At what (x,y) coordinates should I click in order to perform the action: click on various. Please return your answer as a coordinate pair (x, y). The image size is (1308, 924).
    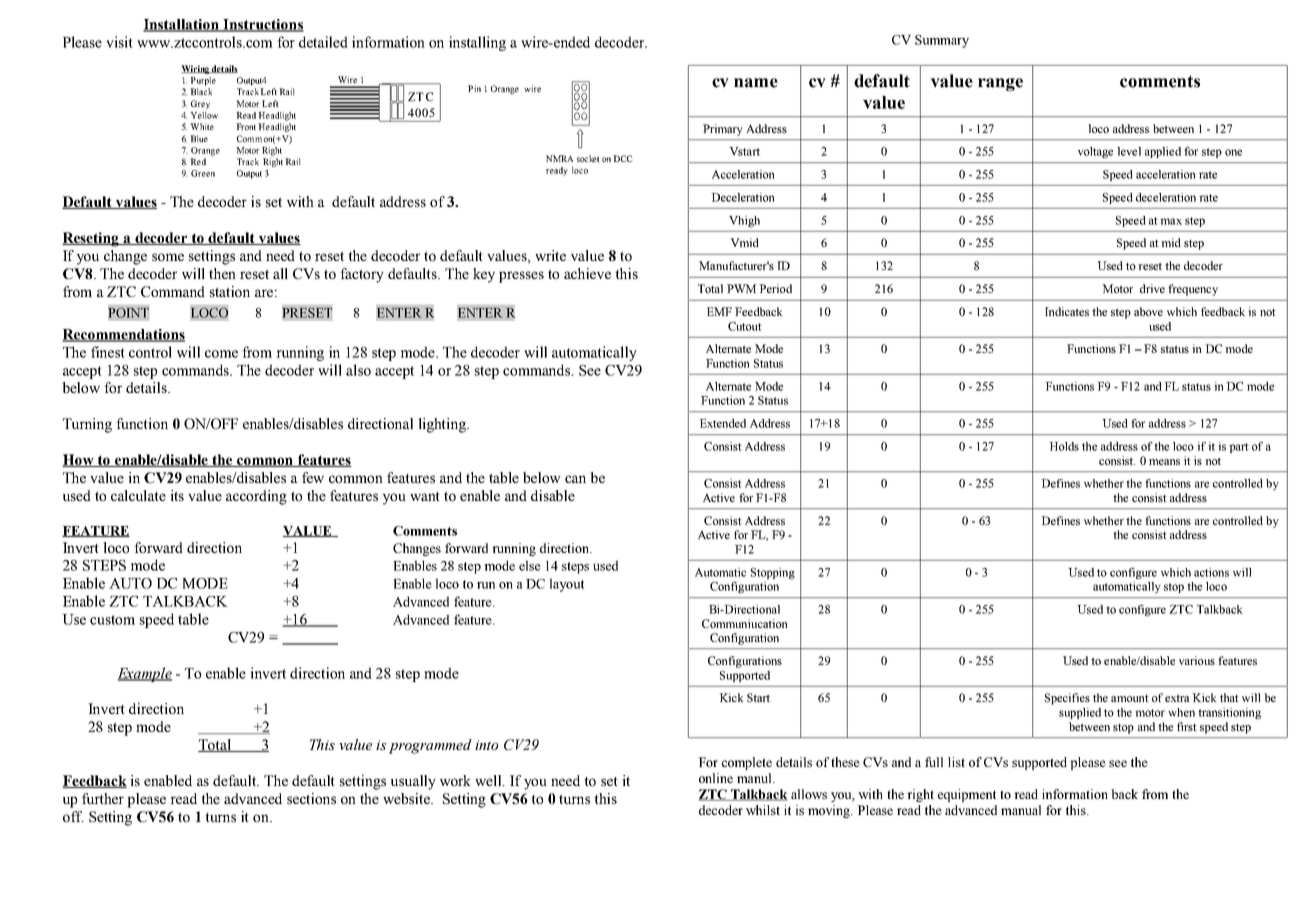
    Looking at the image, I should click on (1197, 660).
